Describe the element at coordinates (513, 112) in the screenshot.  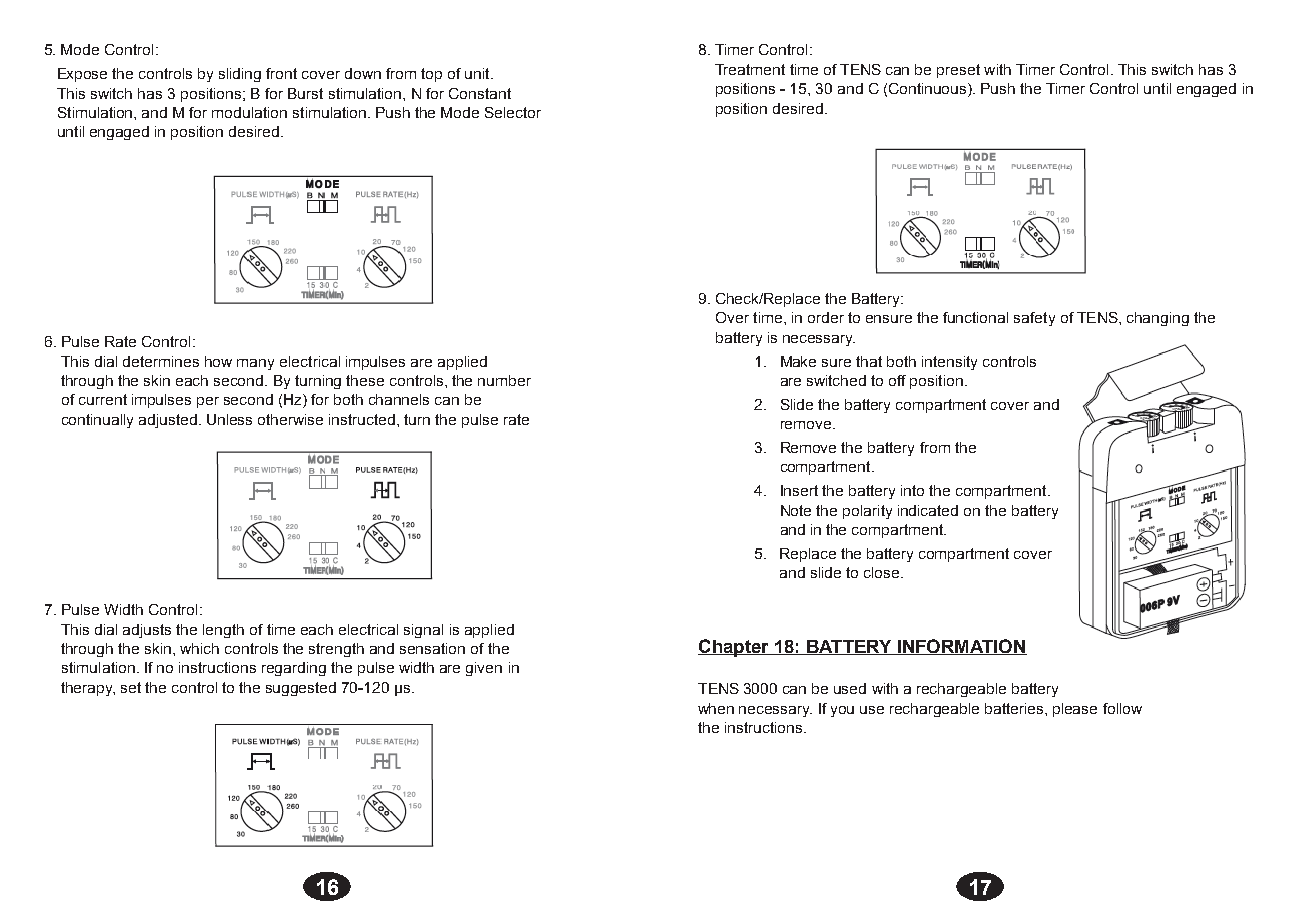
I see `Selector` at that location.
